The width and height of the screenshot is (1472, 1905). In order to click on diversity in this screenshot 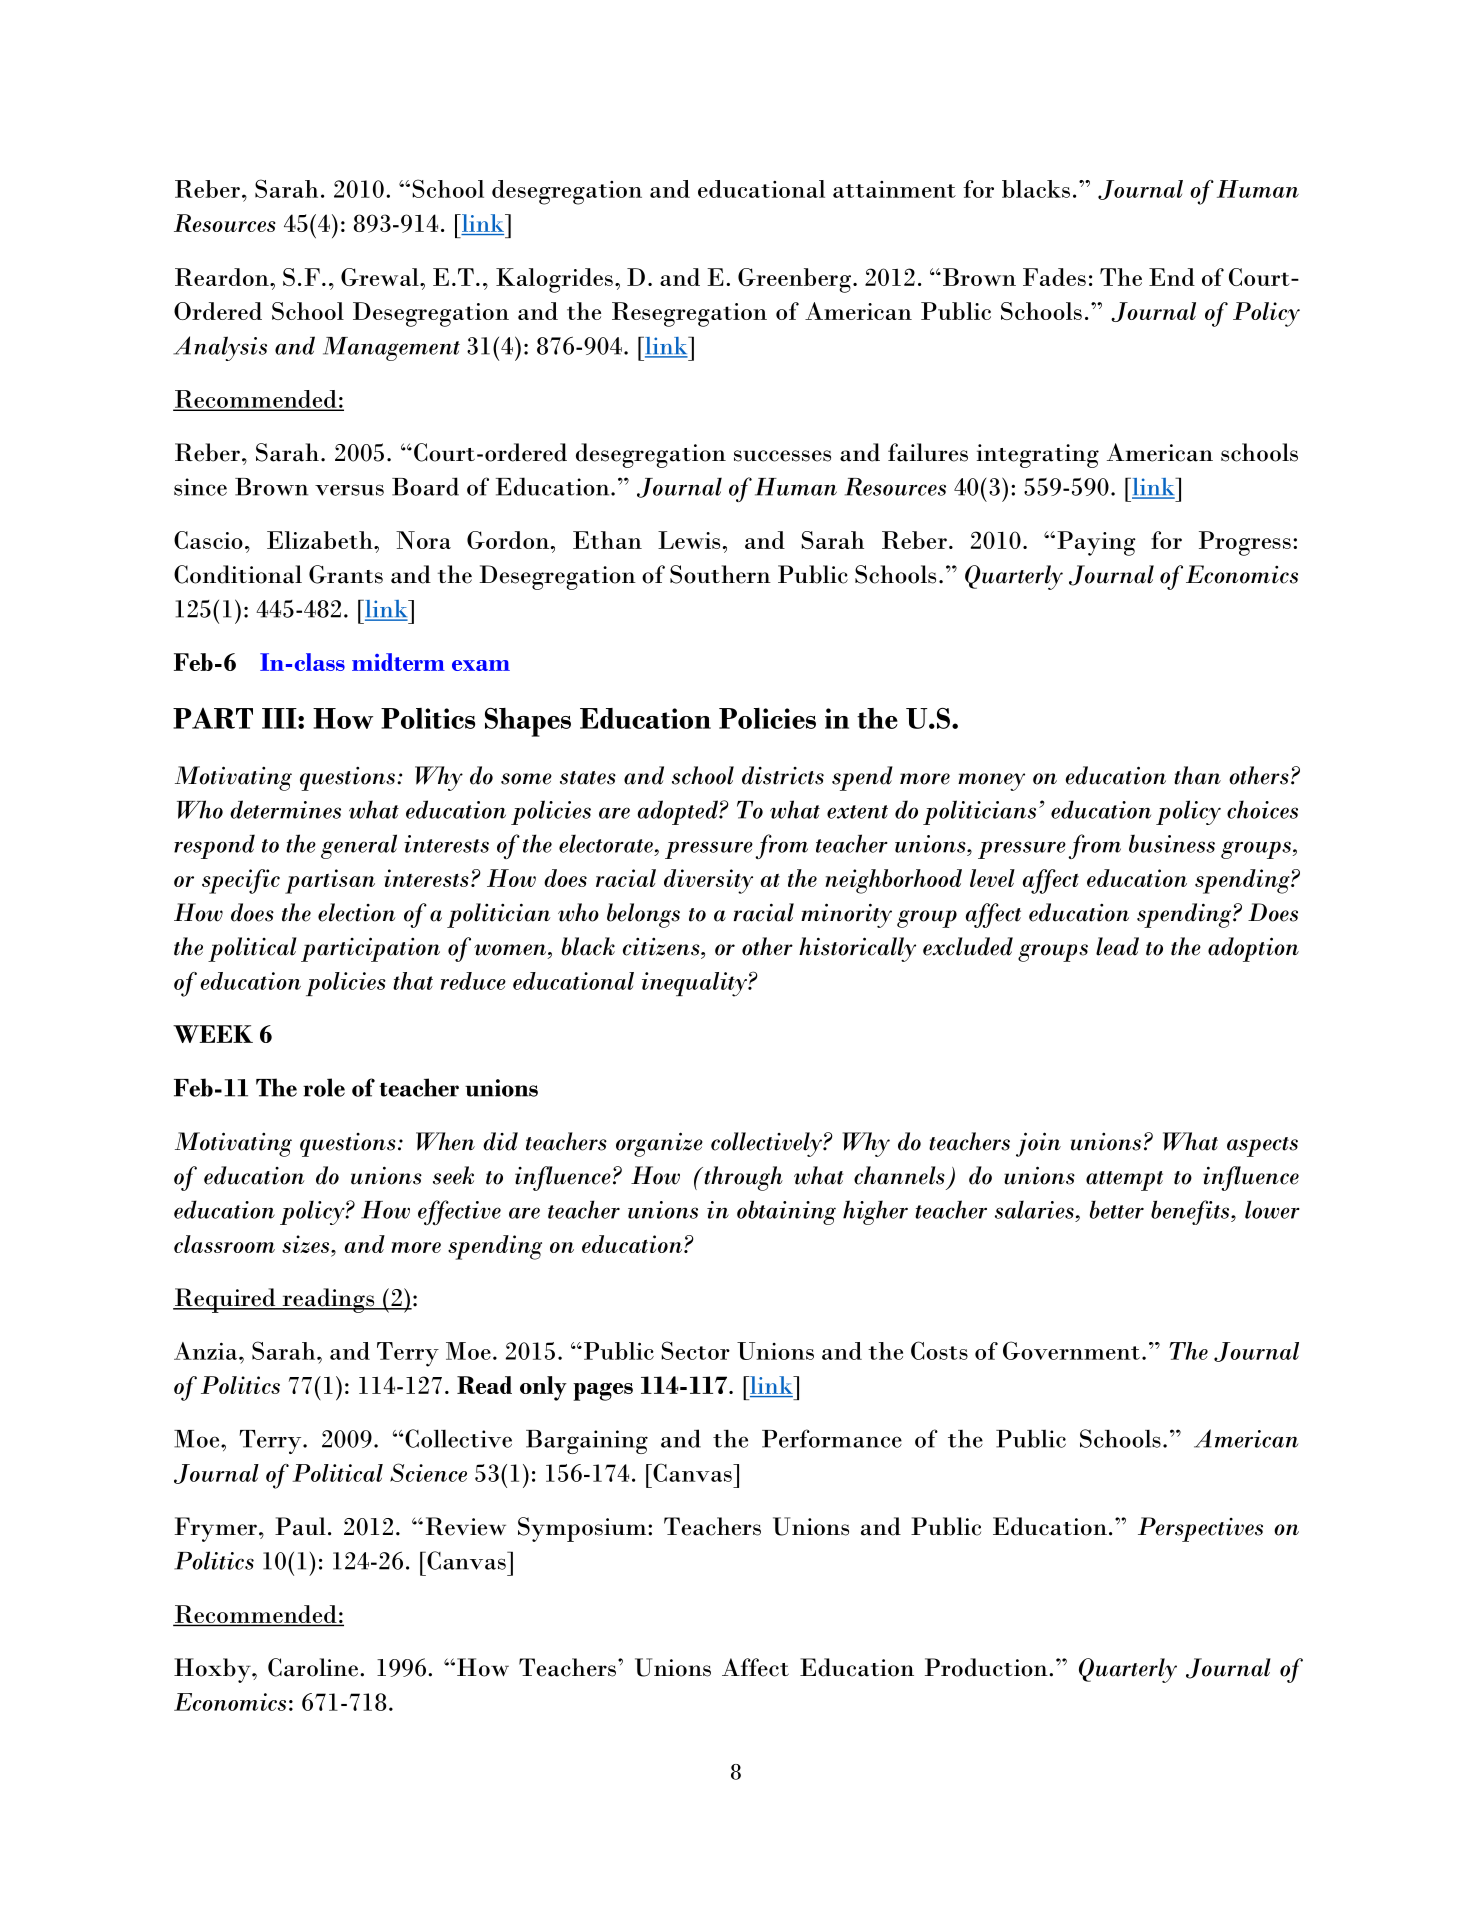, I will do `click(708, 881)`.
